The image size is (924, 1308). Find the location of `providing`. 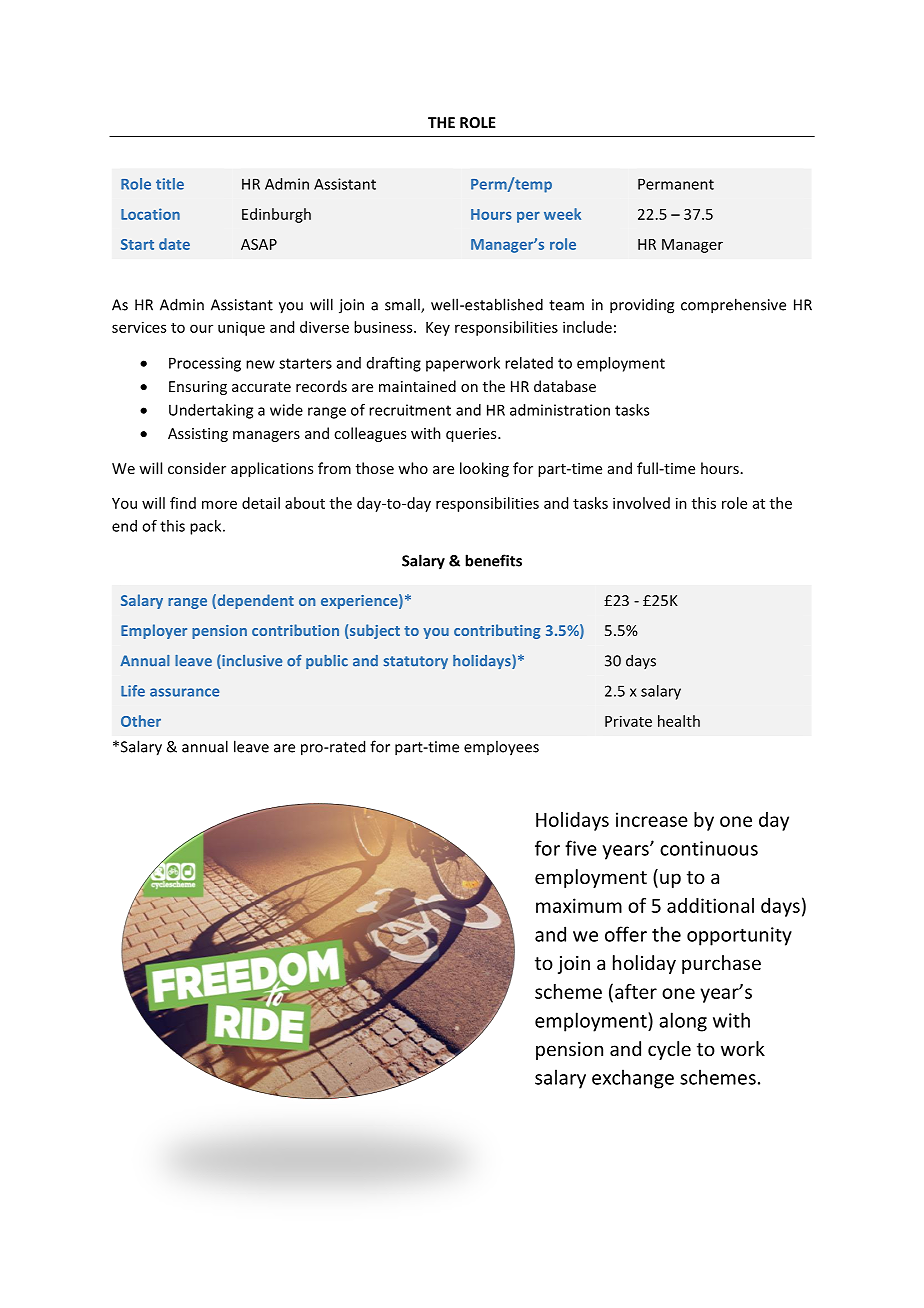

providing is located at coordinates (642, 306).
